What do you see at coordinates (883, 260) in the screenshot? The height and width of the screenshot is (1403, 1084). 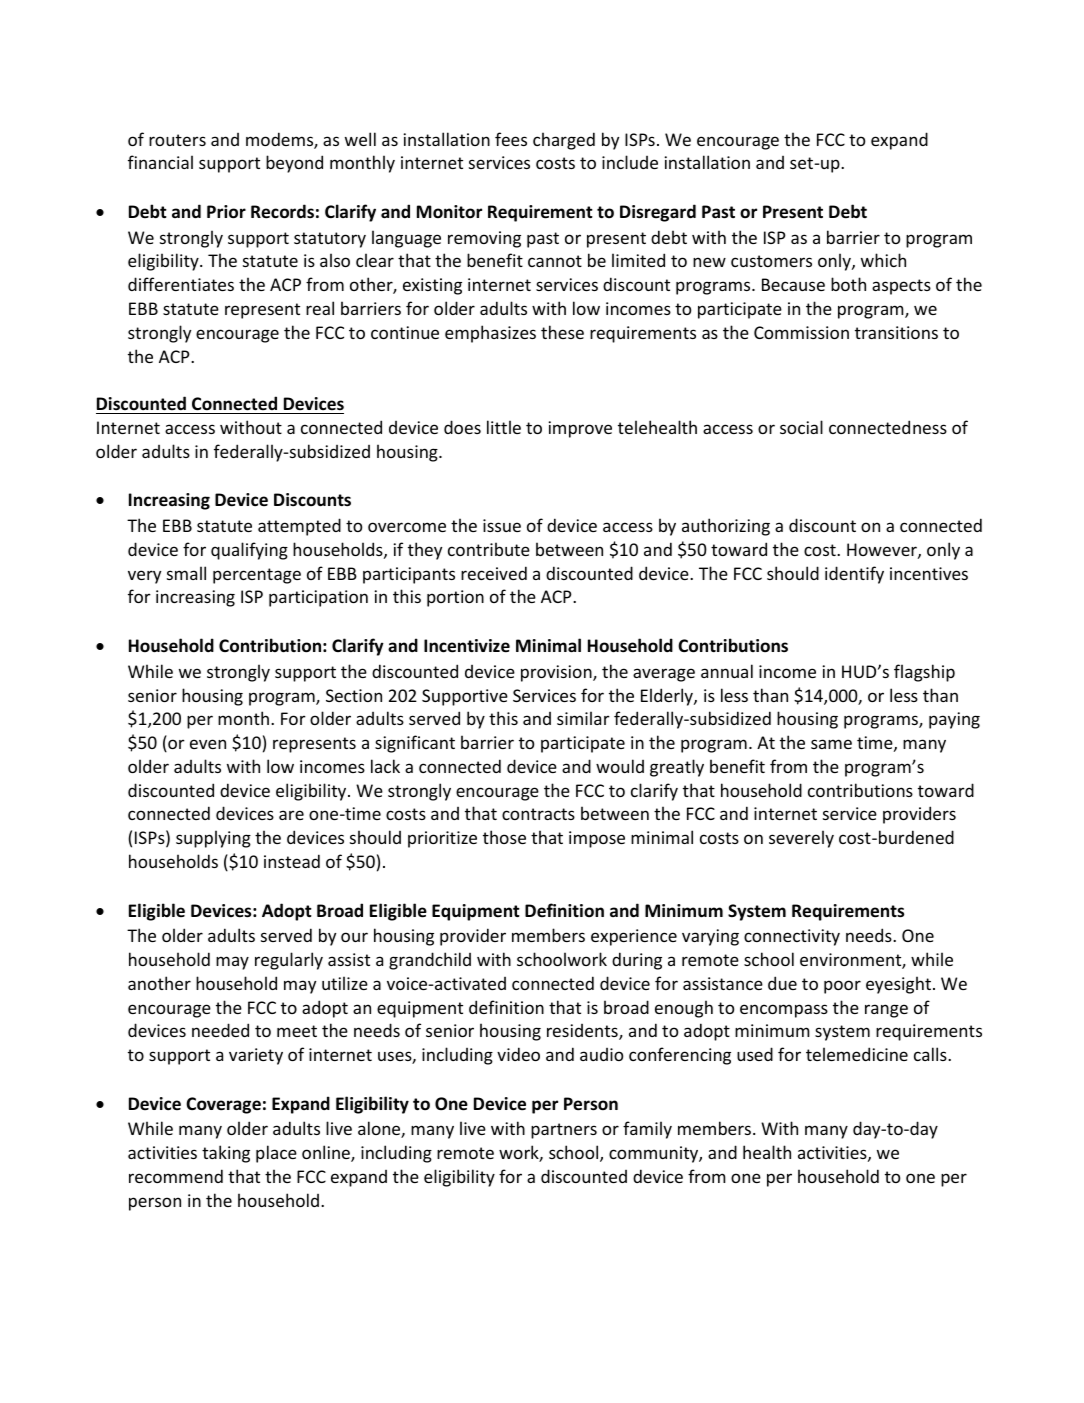 I see `which` at bounding box center [883, 260].
